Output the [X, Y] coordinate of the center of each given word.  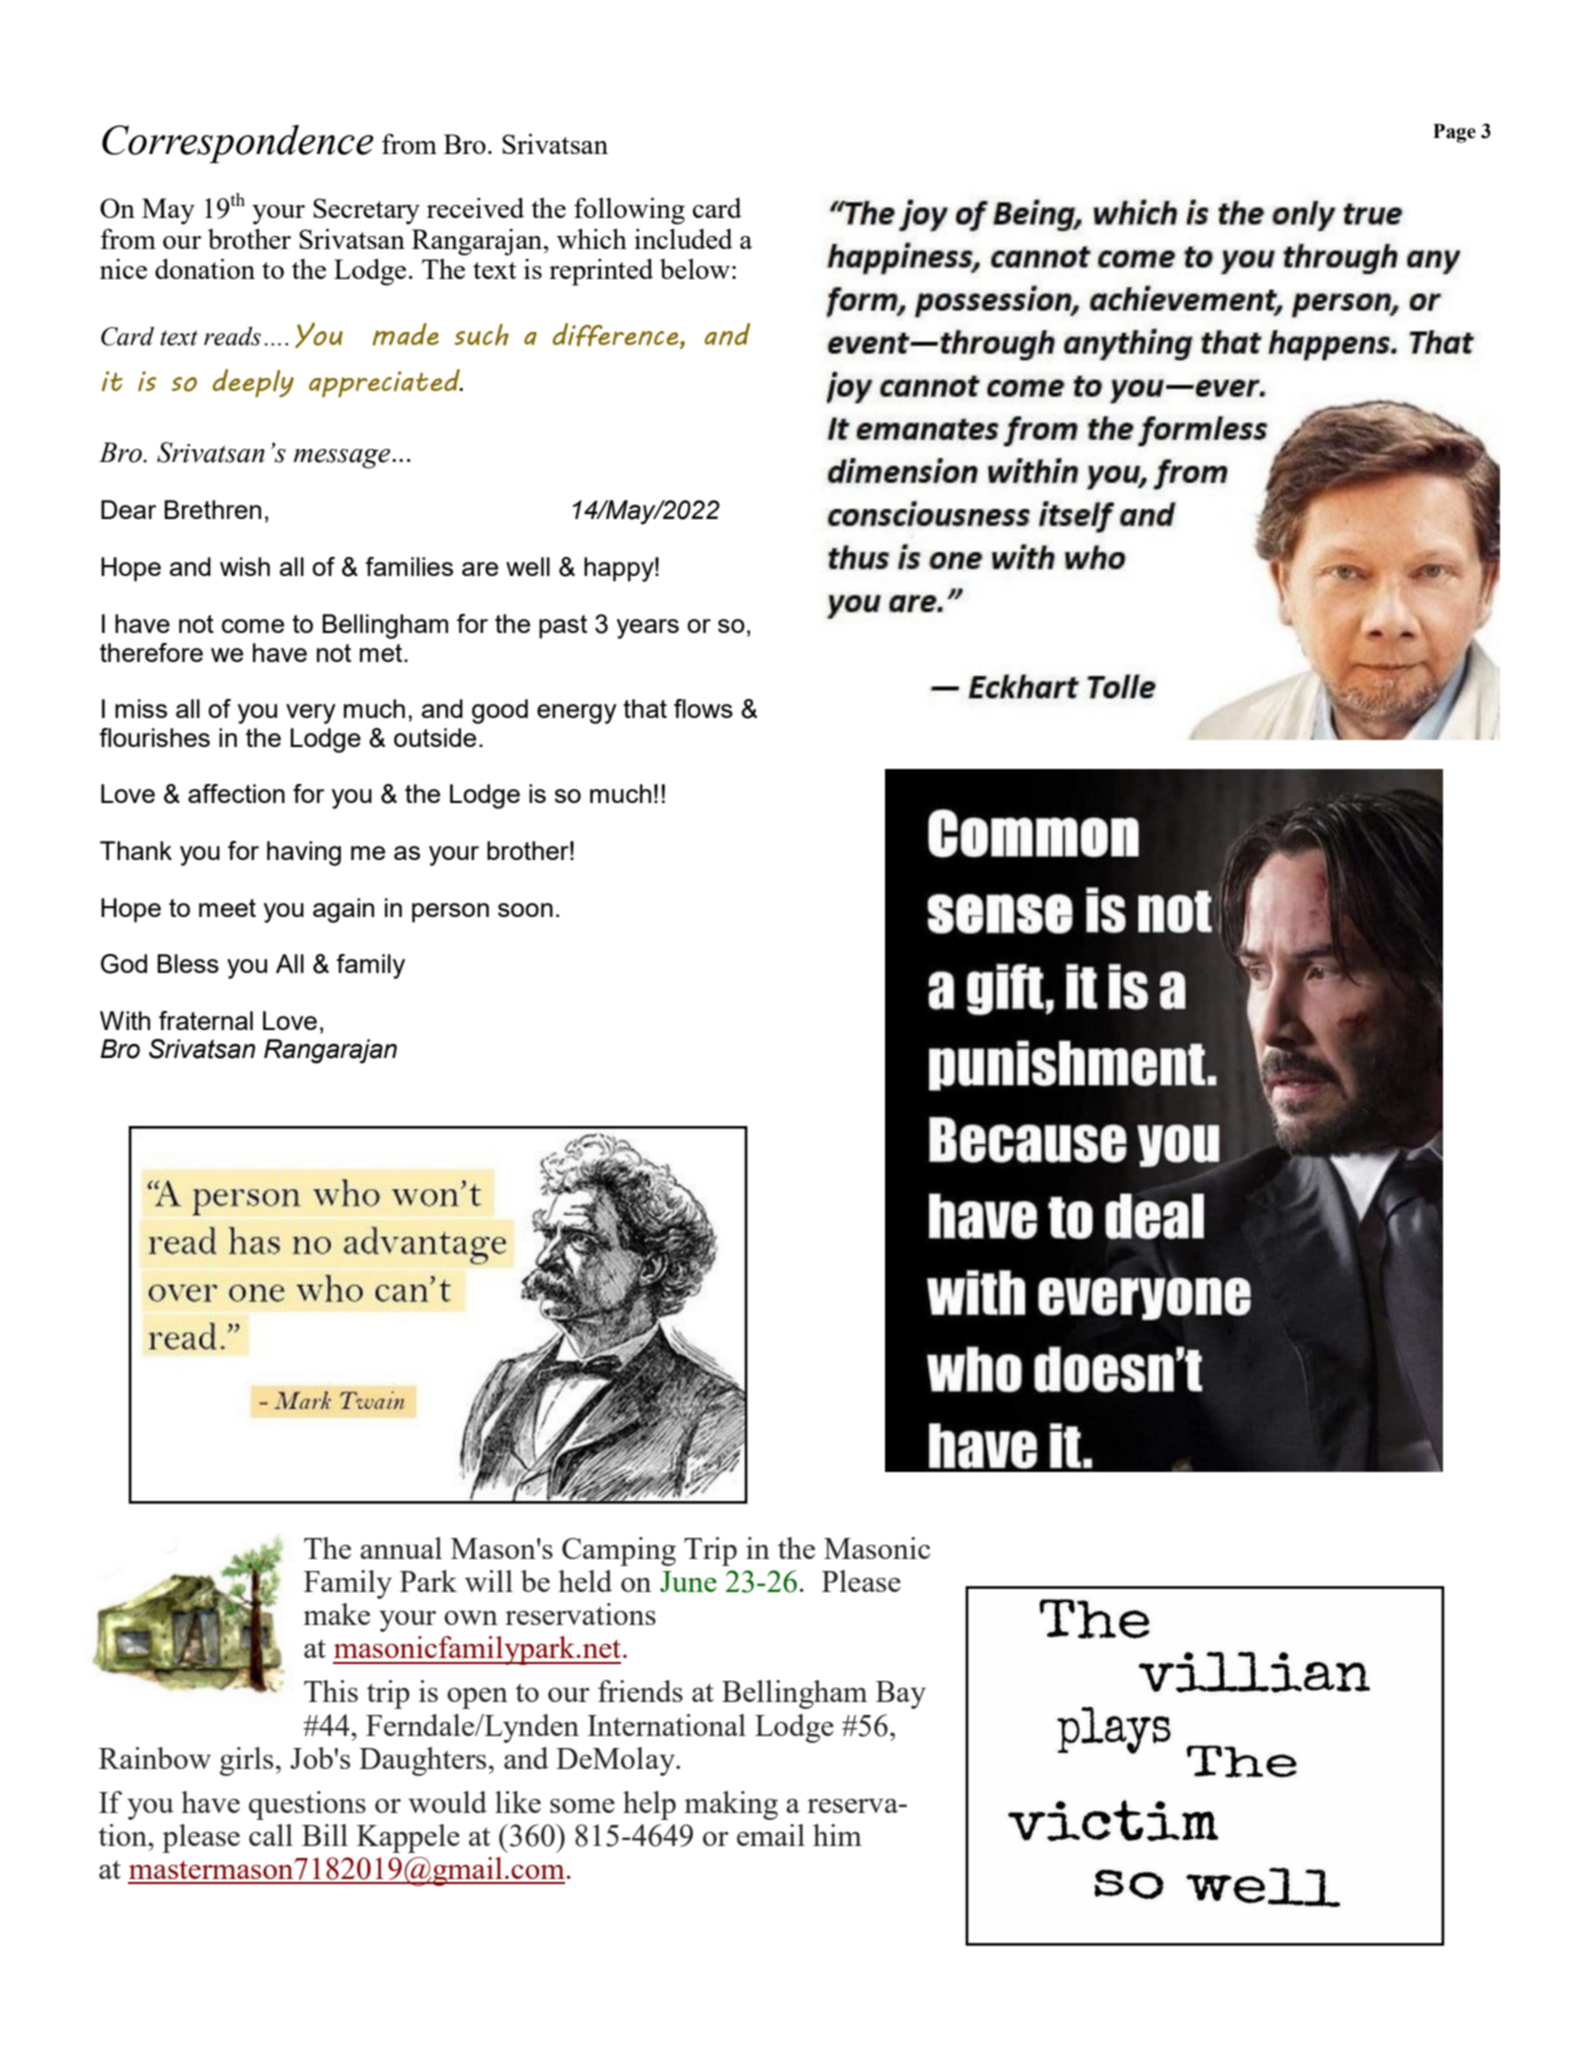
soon [525, 910]
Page [1454, 133]
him [837, 1835]
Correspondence [238, 144]
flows [703, 708]
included [683, 239]
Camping [619, 1551]
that [645, 708]
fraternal [206, 1020]
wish [245, 566]
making [731, 1805]
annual [401, 1548]
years [648, 629]
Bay [901, 1695]
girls [246, 1761]
